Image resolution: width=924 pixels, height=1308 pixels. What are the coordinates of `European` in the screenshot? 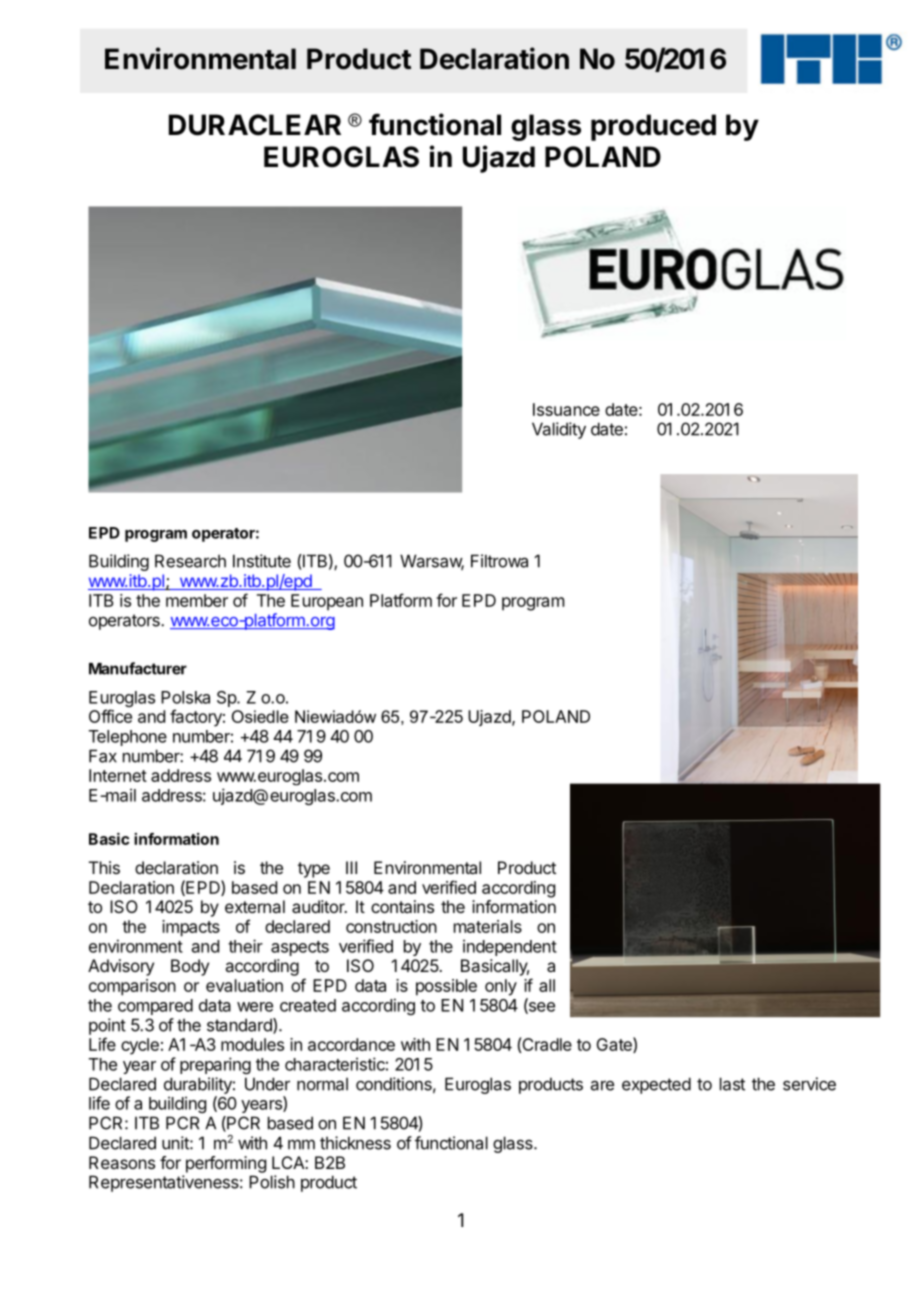 It's located at (327, 602).
